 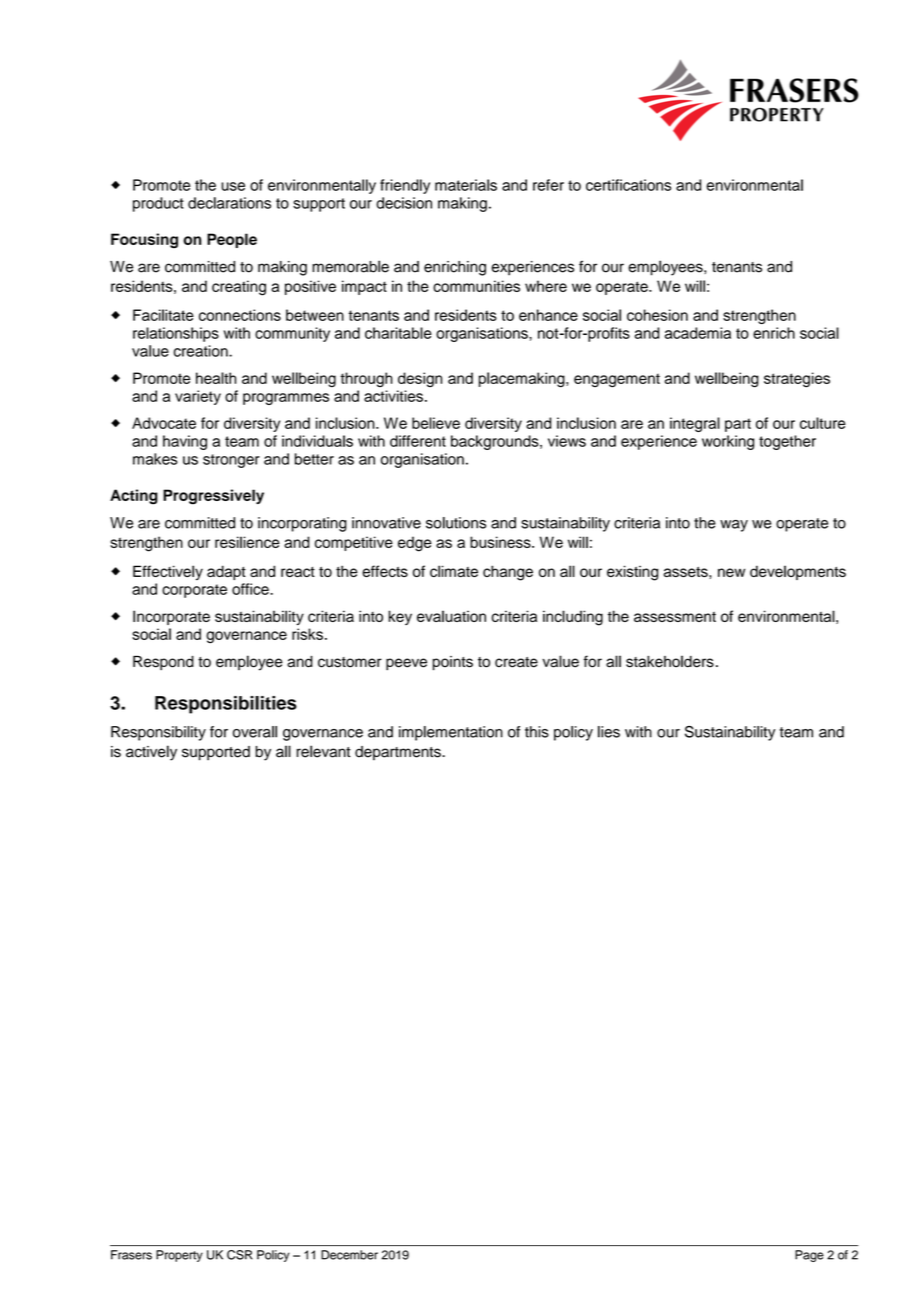 What do you see at coordinates (451, 733) in the screenshot?
I see `implementation` at bounding box center [451, 733].
